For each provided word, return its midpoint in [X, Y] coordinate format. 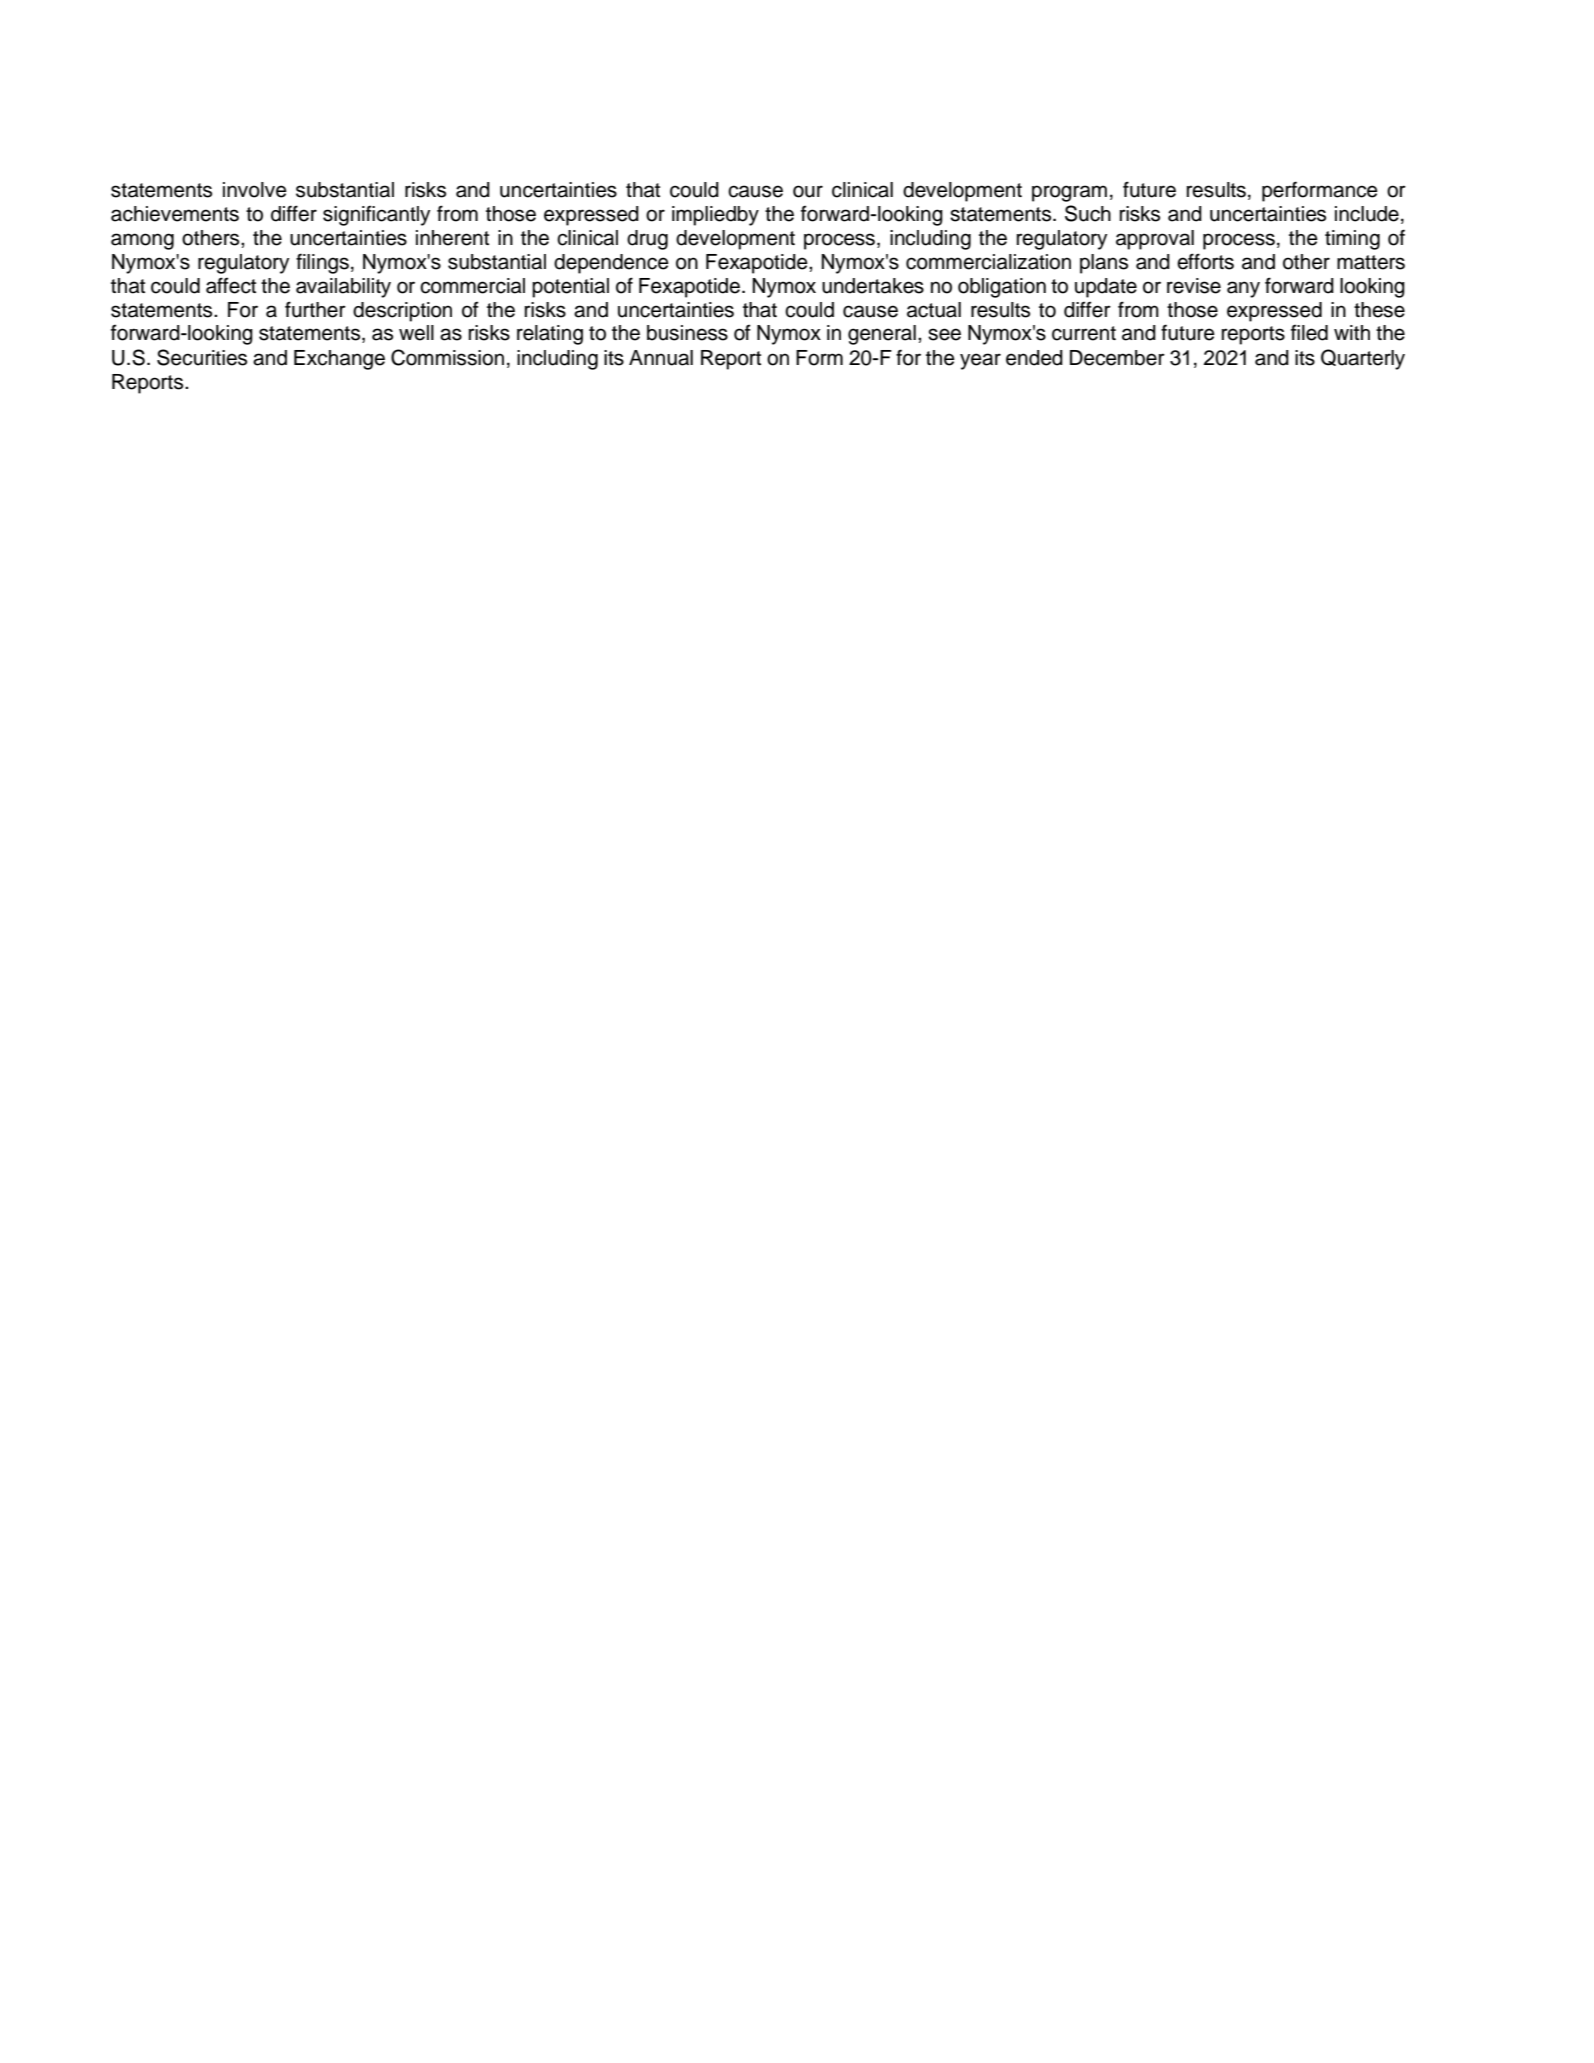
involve [255, 190]
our [808, 191]
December [1117, 358]
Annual [661, 358]
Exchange [339, 360]
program [1069, 193]
